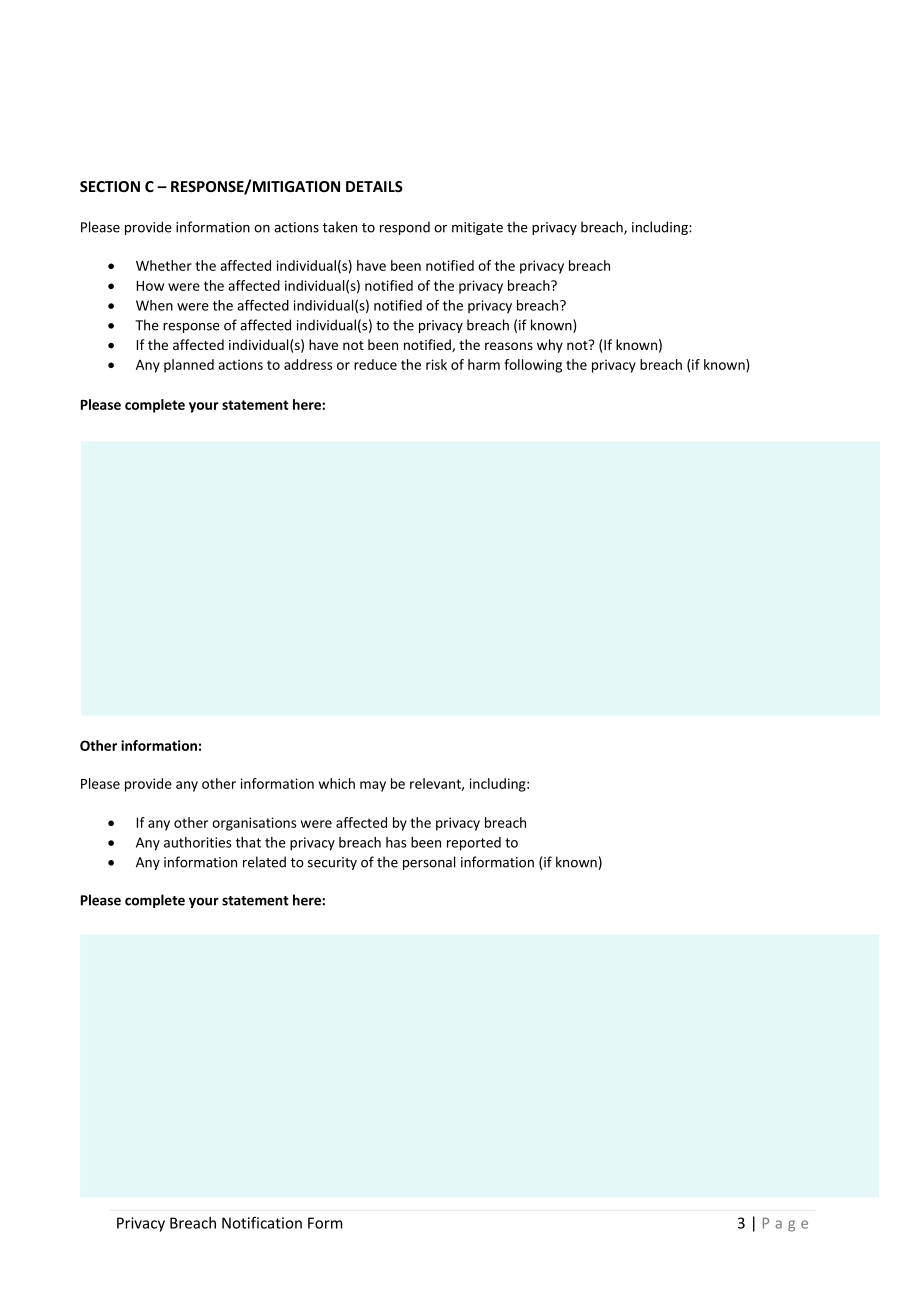 The height and width of the screenshot is (1308, 924). Describe the element at coordinates (477, 228) in the screenshot. I see `mitigate` at that location.
